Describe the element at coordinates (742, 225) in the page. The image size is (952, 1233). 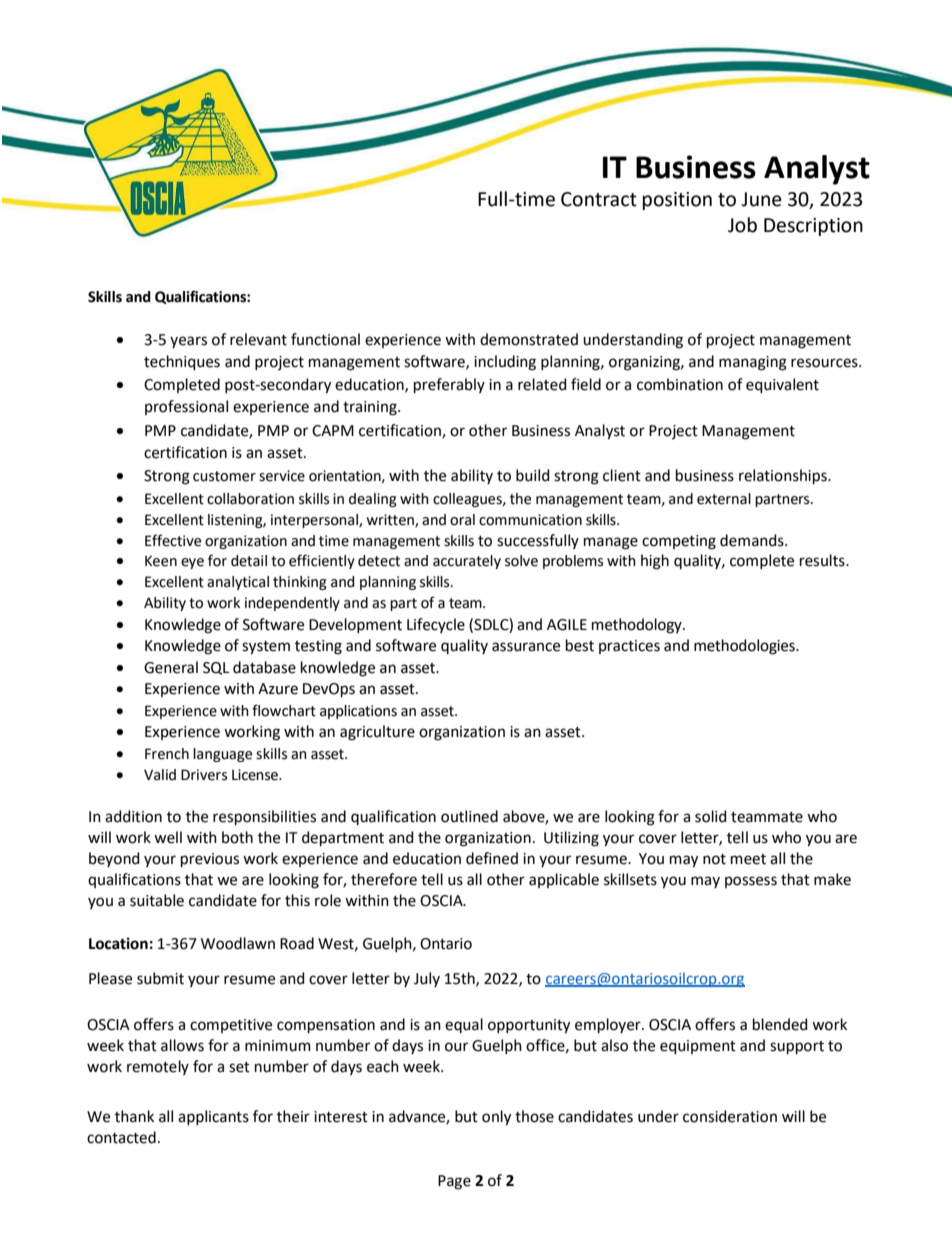
I see `Job` at that location.
